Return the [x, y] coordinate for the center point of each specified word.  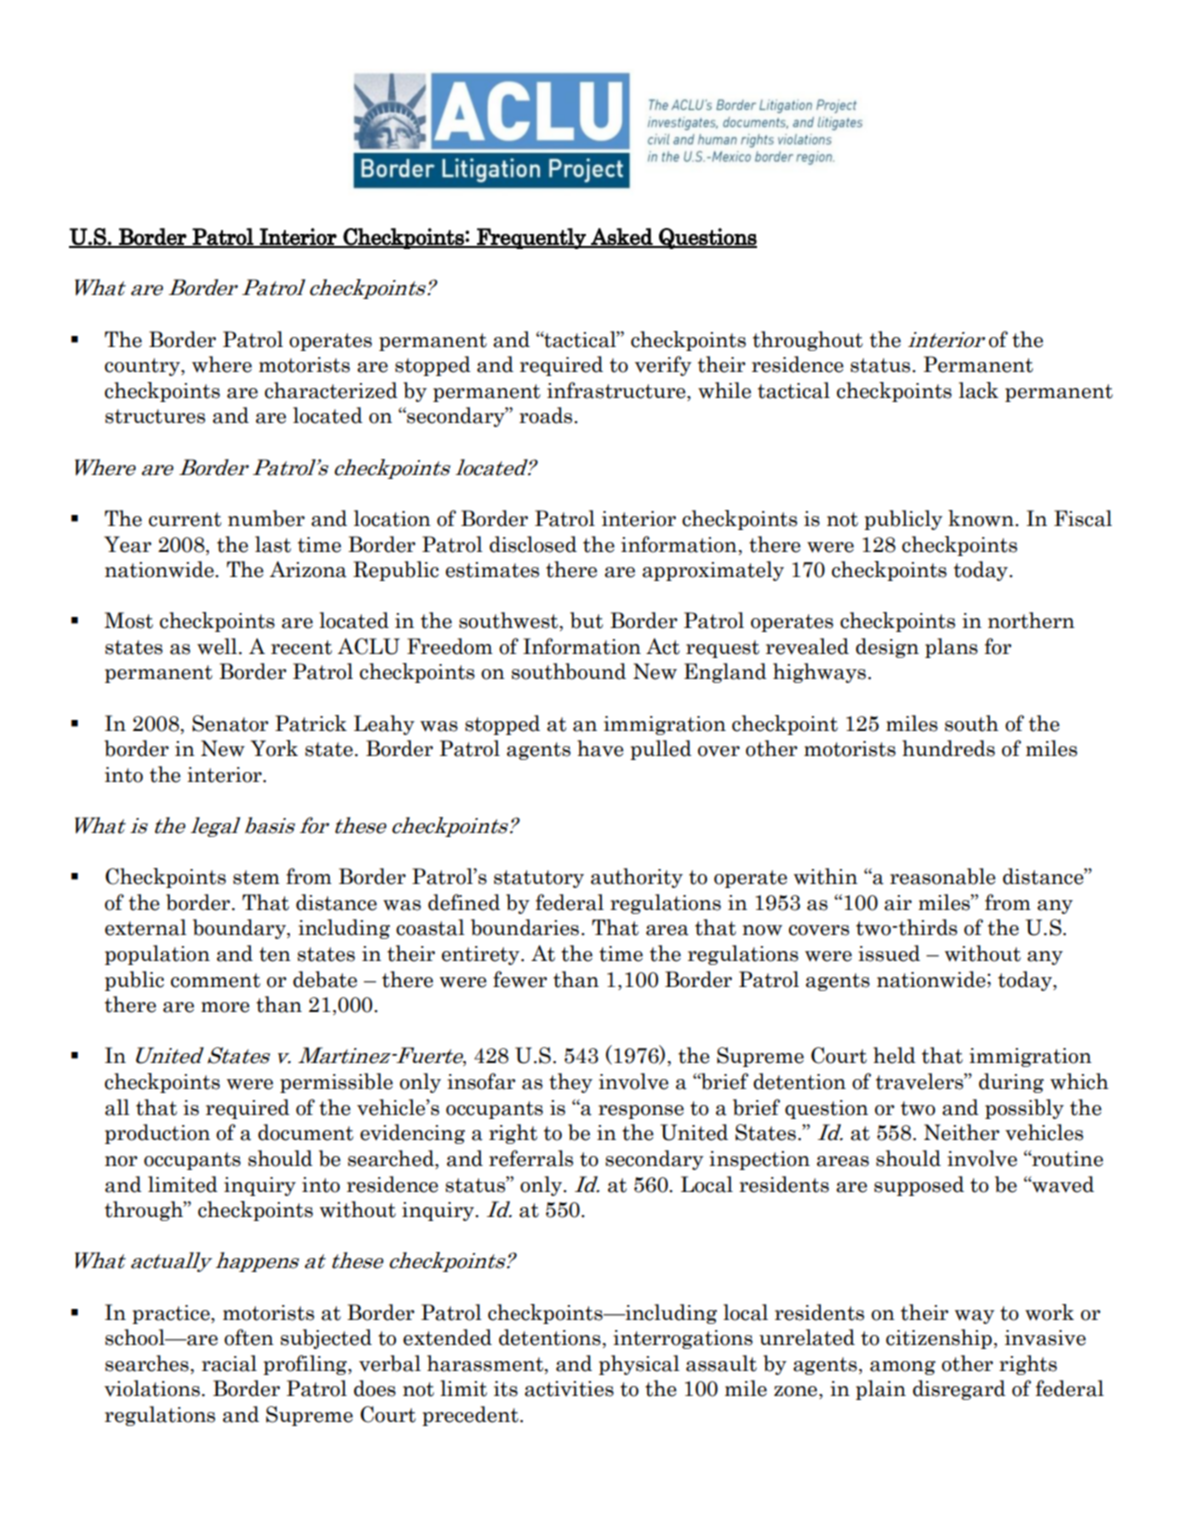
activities [569, 1389]
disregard [959, 1390]
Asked [622, 237]
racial [229, 1363]
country [143, 367]
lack [979, 390]
